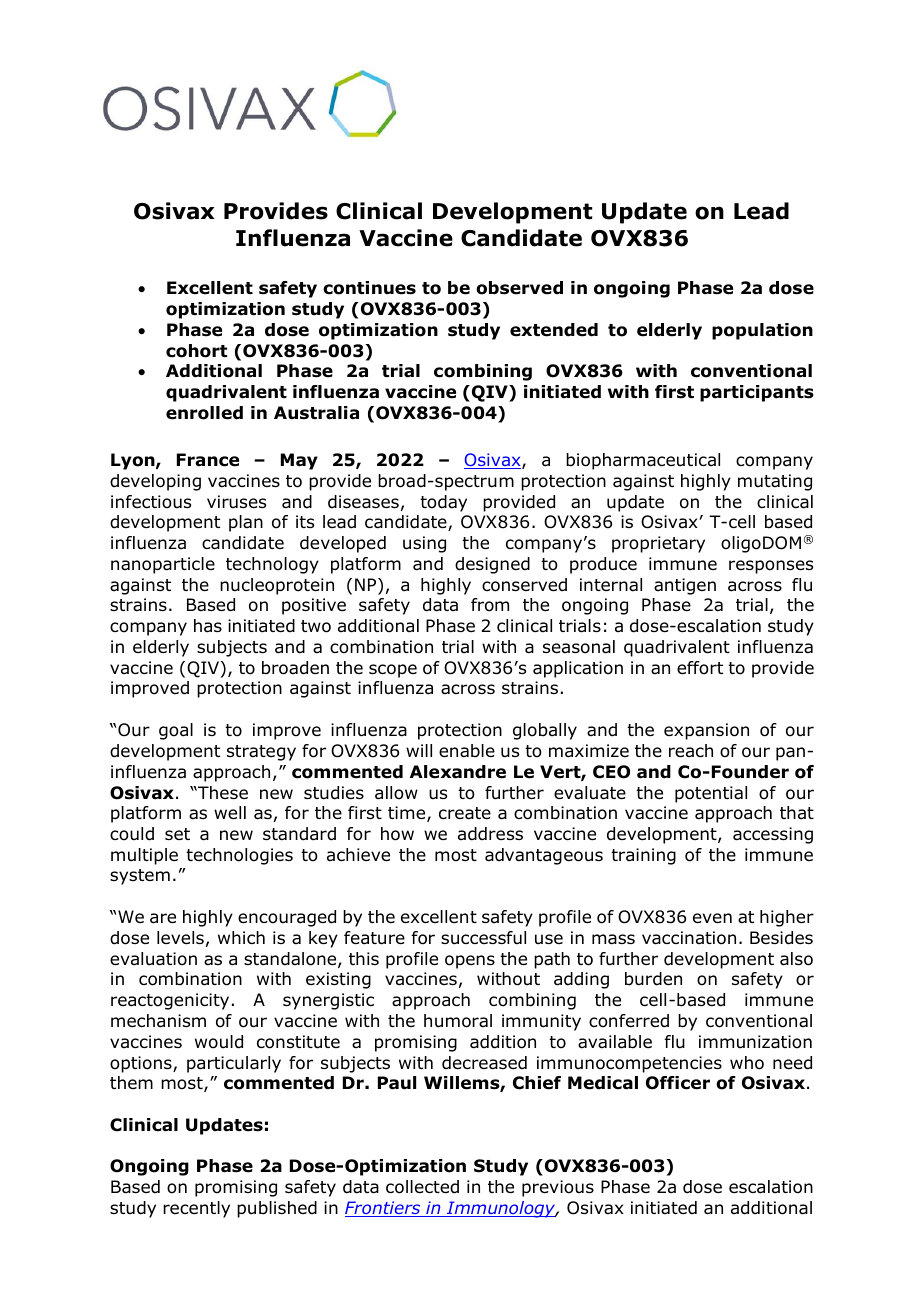 The height and width of the screenshot is (1308, 924). I want to click on from, so click(490, 605).
